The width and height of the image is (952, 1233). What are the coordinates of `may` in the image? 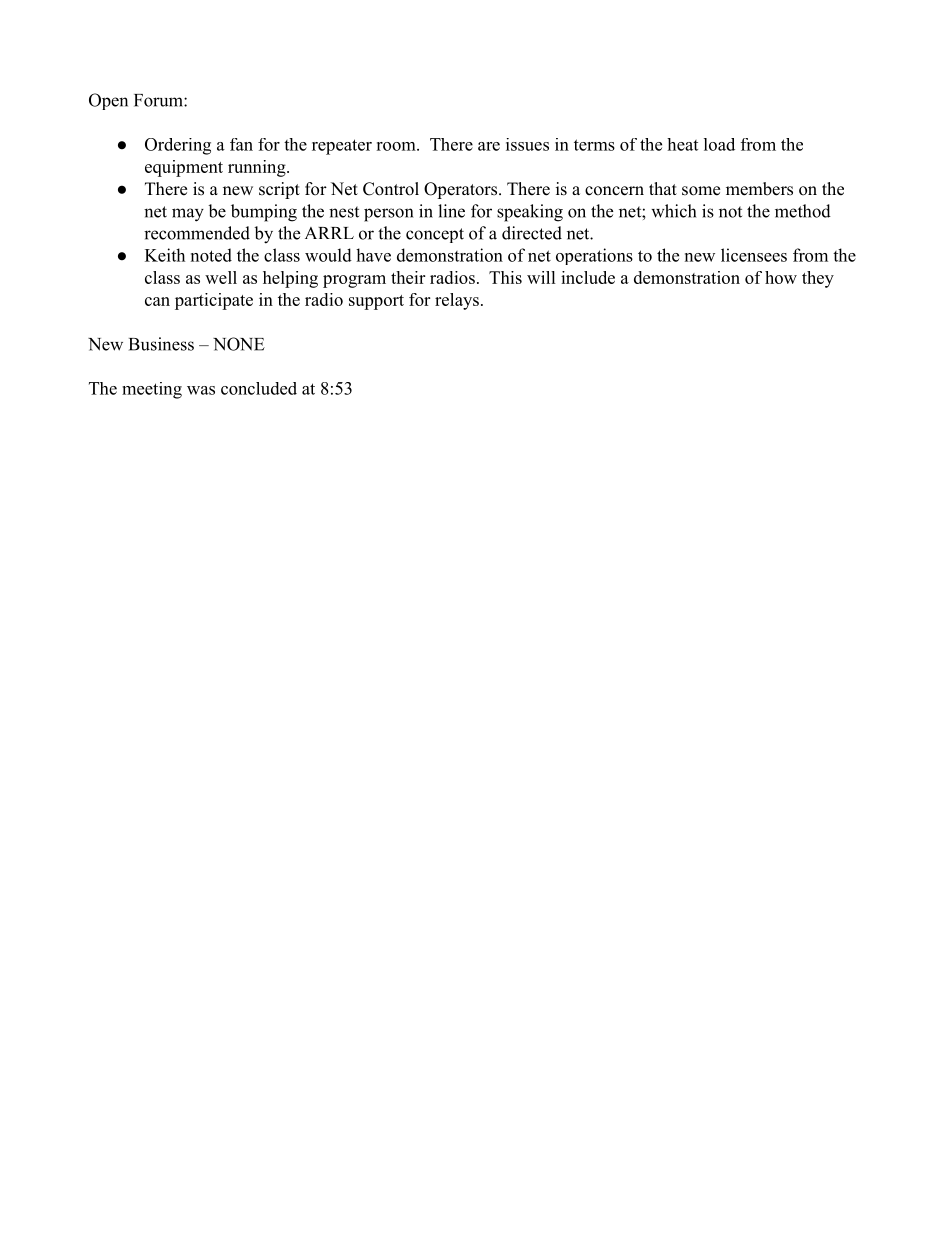 It's located at (188, 215).
